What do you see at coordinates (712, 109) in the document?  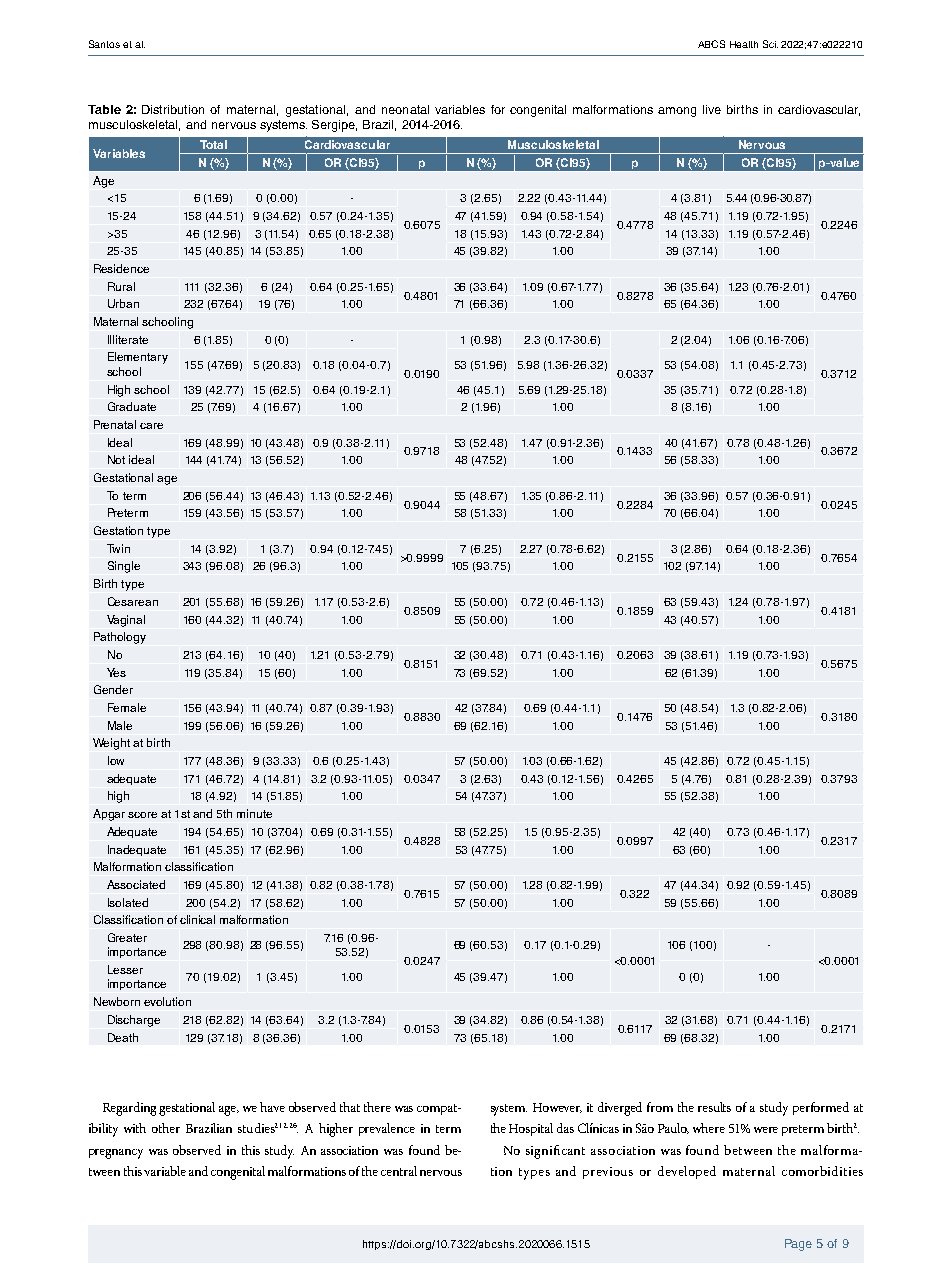 I see `live` at bounding box center [712, 109].
